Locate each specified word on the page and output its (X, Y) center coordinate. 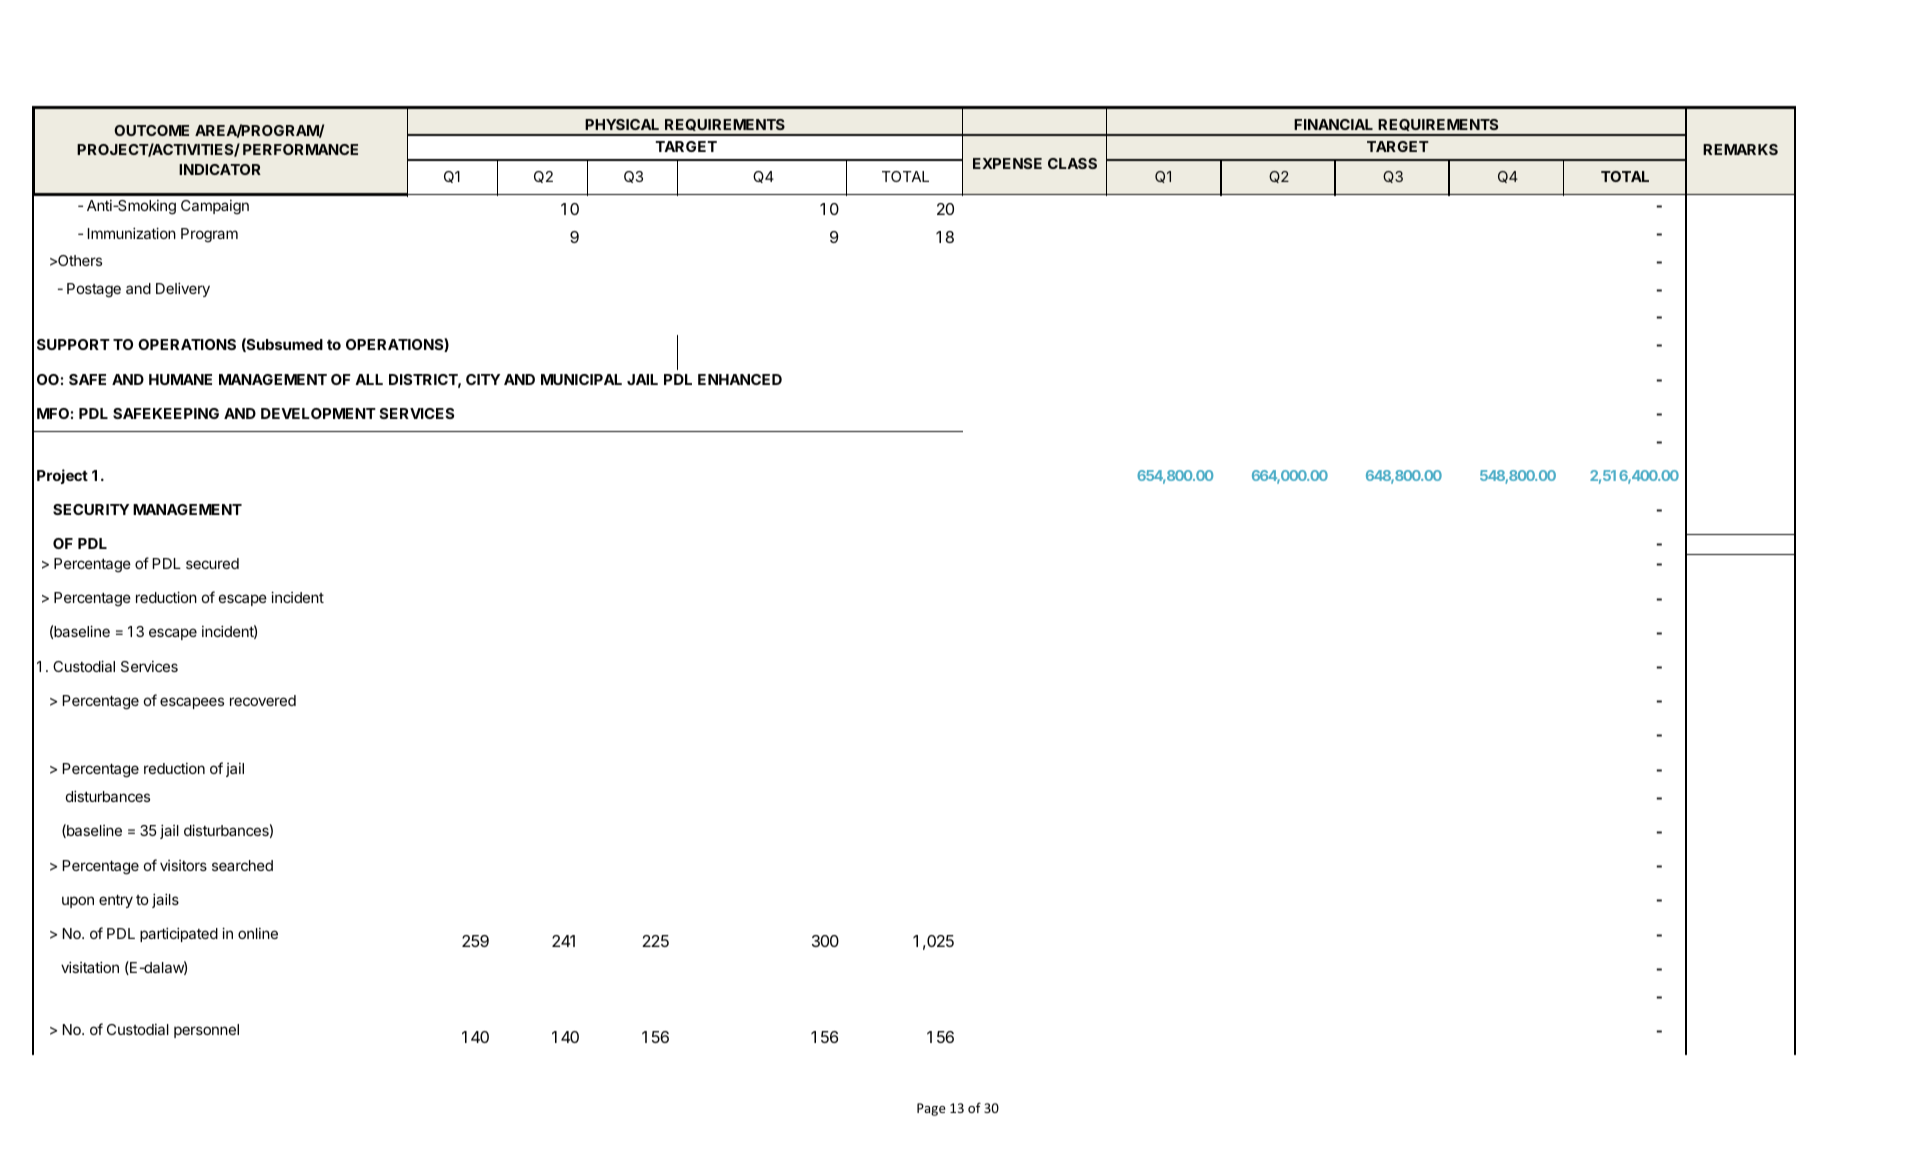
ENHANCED (740, 379)
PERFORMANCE (300, 149)
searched (242, 865)
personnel (206, 1031)
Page (931, 1109)
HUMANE (180, 379)
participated (179, 934)
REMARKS (1740, 149)
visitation (90, 967)
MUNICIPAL (581, 379)
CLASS (1072, 163)
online (258, 933)
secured (212, 563)
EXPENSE (1007, 163)
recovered (263, 700)
